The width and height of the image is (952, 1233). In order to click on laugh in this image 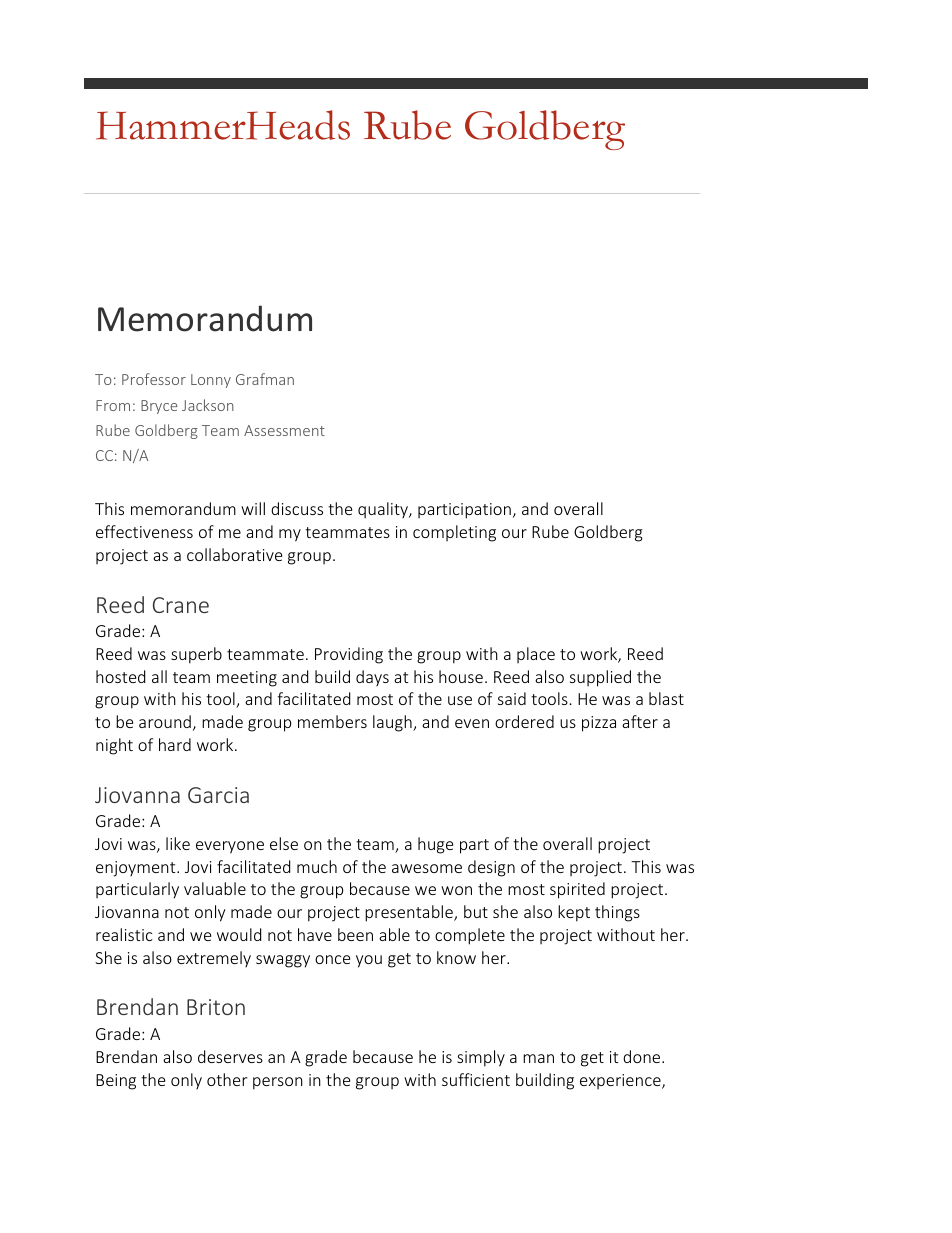, I will do `click(393, 723)`.
